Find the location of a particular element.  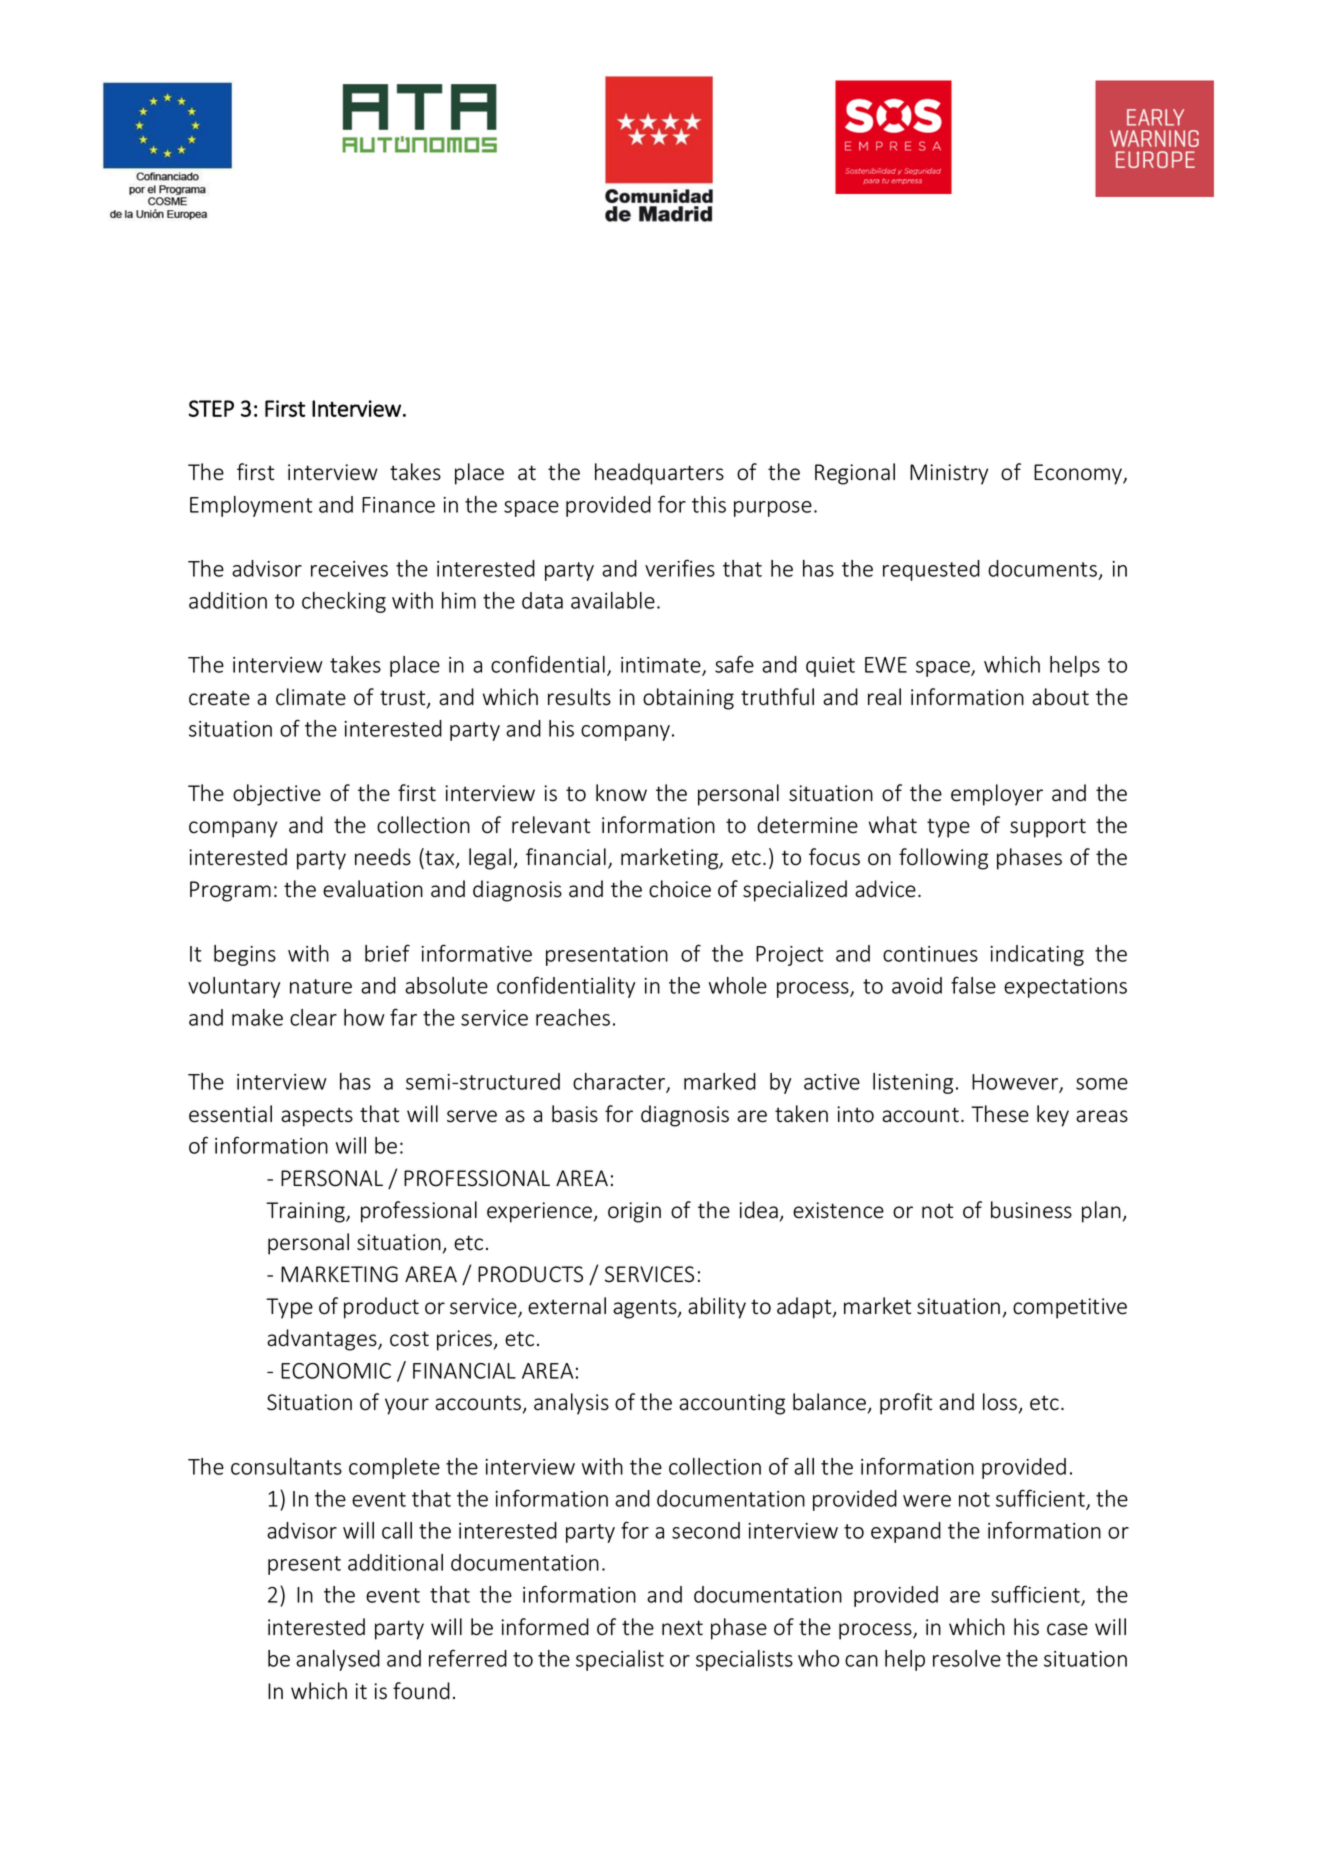

loss is located at coordinates (1000, 1402).
